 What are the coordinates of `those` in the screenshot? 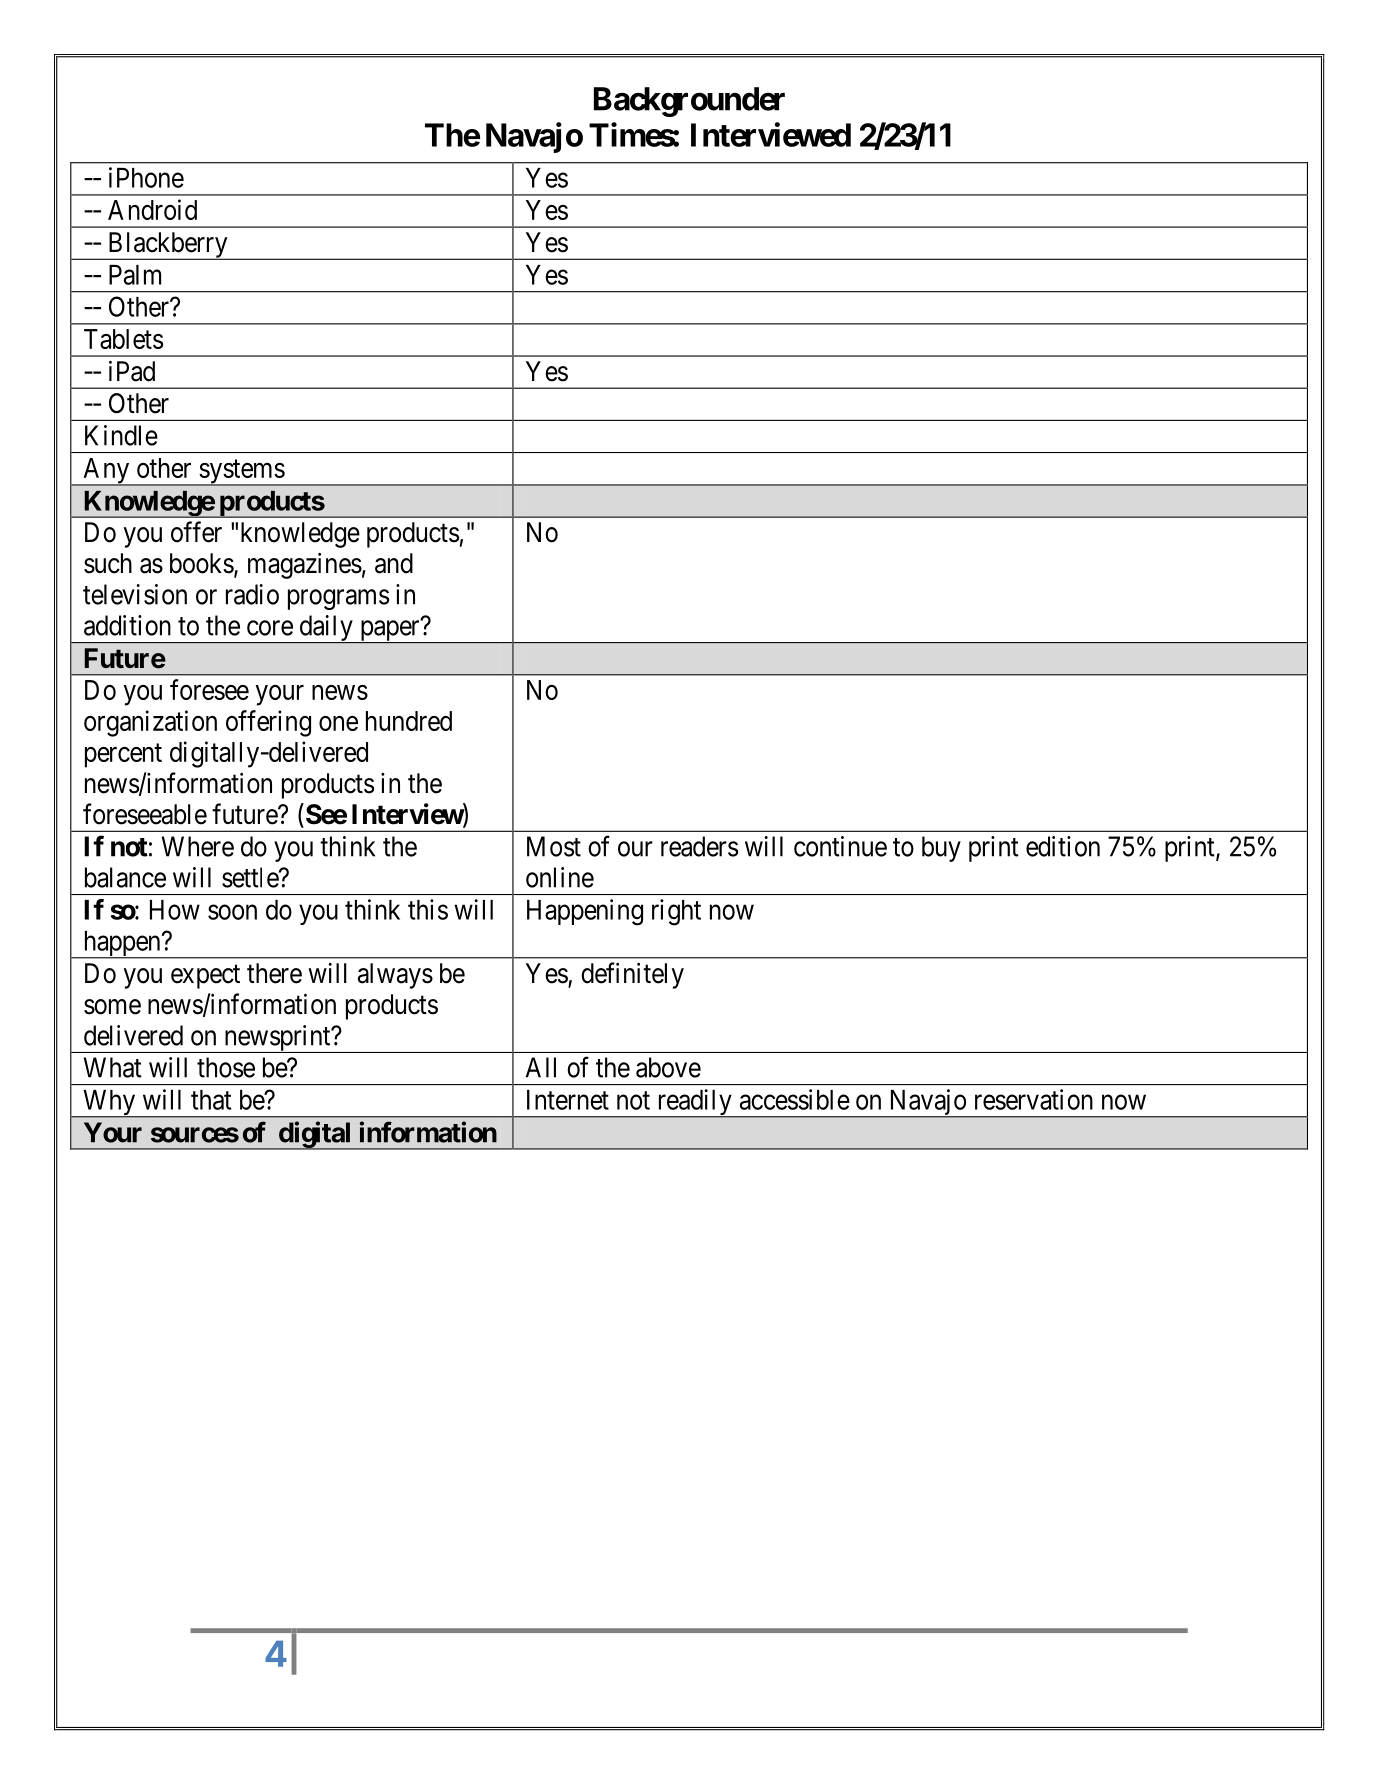 It's located at (226, 1067).
